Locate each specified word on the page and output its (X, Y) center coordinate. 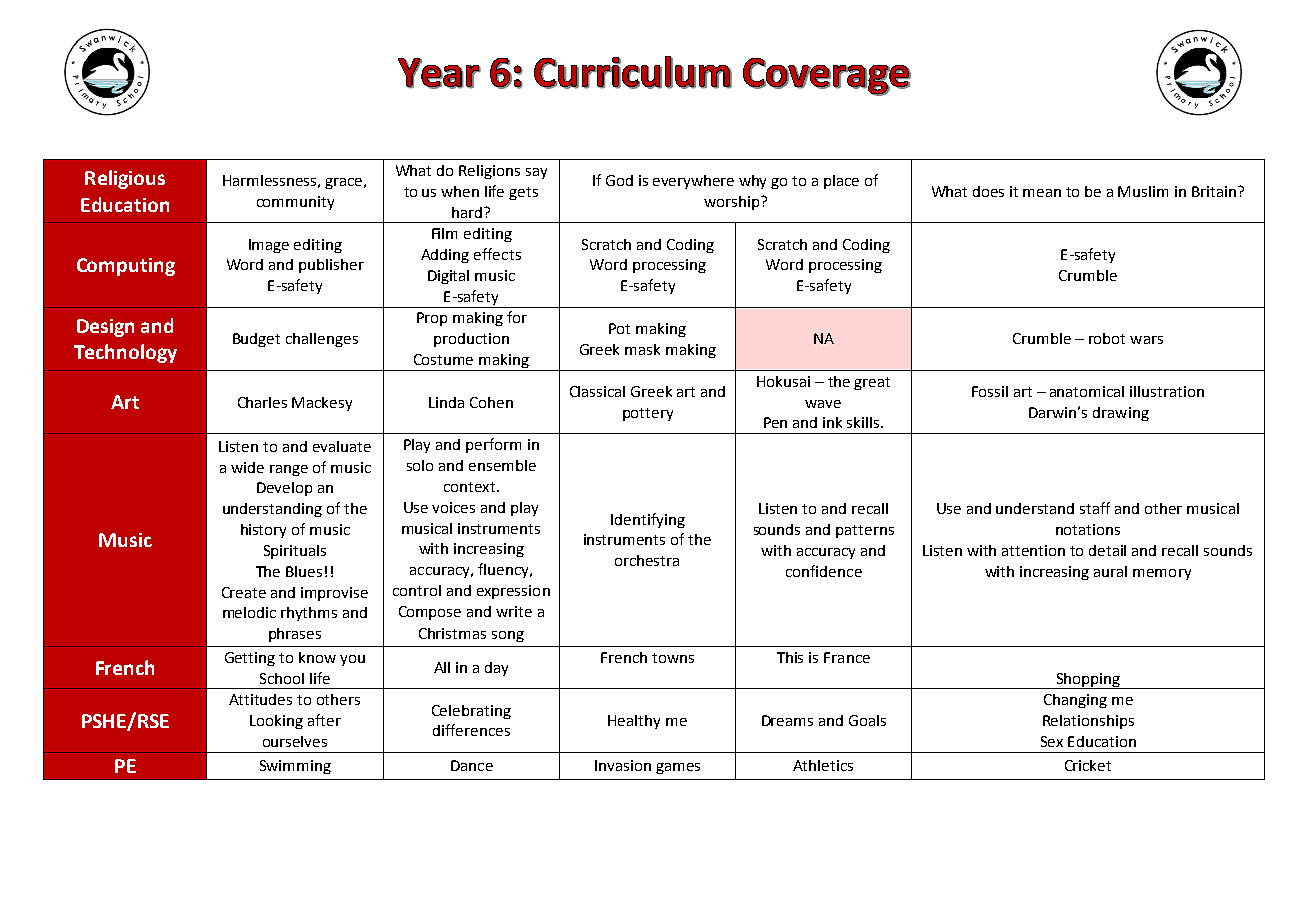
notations (1088, 529)
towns (673, 658)
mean (1042, 193)
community (295, 203)
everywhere (693, 182)
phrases (295, 635)
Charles (262, 402)
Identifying (648, 520)
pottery (648, 414)
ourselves (295, 741)
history (263, 531)
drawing (1121, 414)
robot (1107, 338)
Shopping (1088, 681)
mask (642, 349)
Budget (256, 340)
